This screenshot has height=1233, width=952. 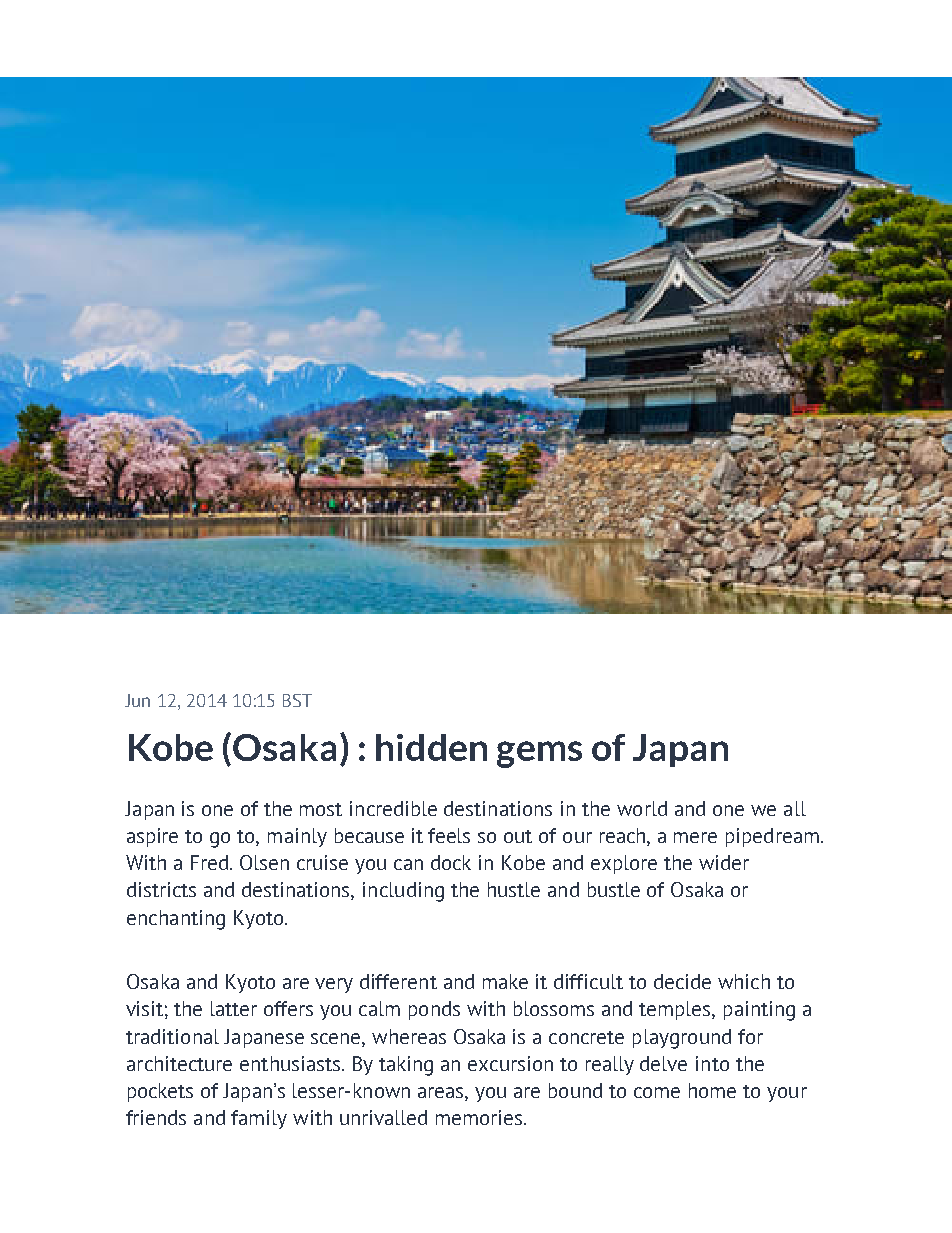 What do you see at coordinates (614, 889) in the screenshot?
I see `bustle` at bounding box center [614, 889].
